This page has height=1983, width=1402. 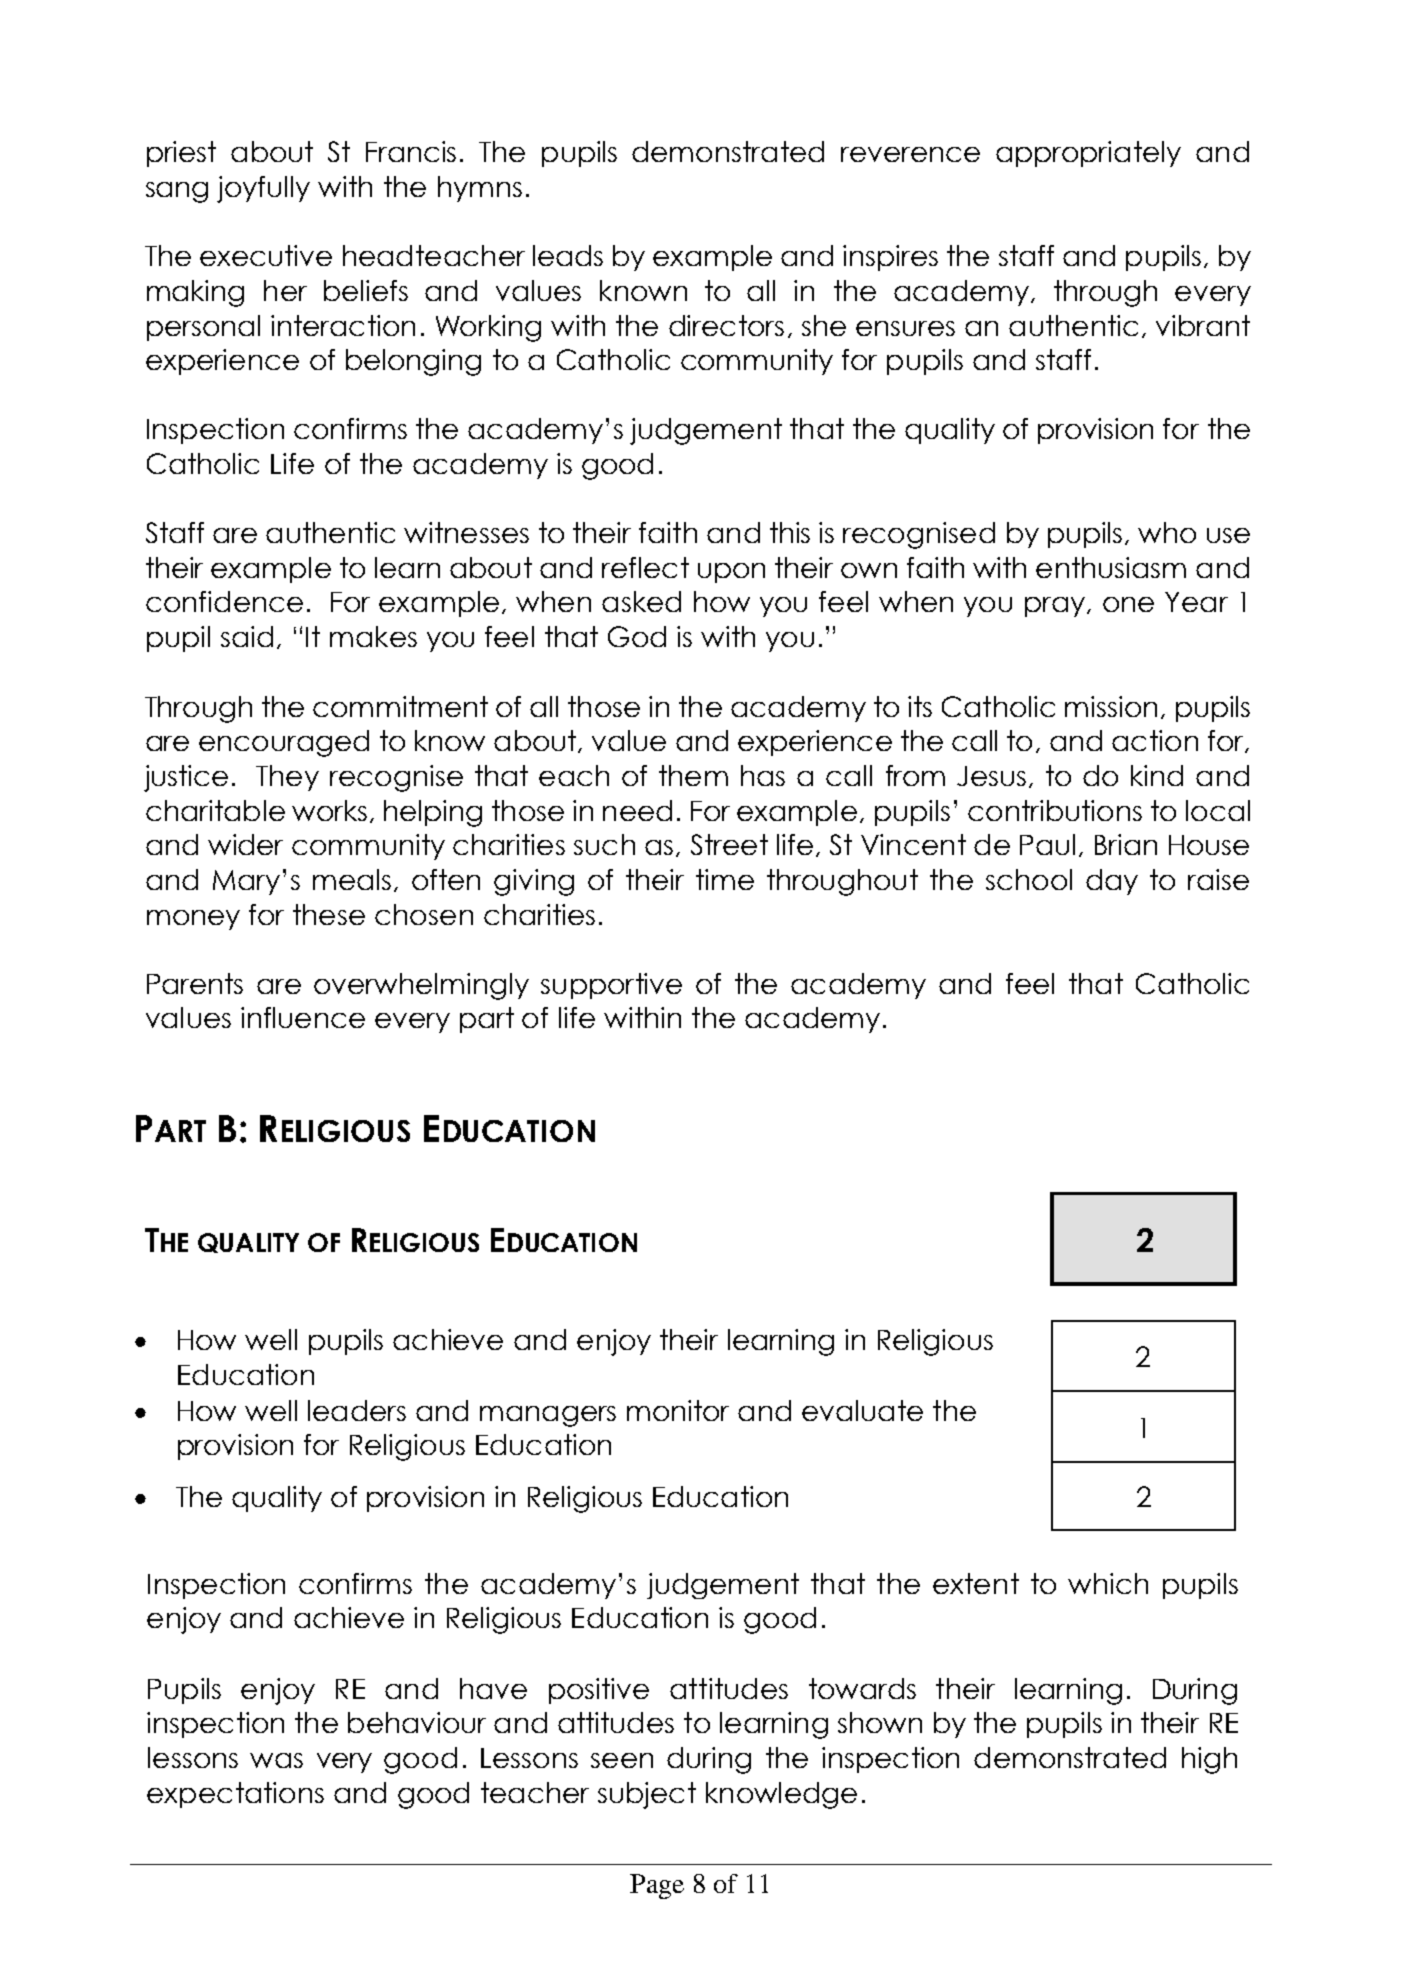 What do you see at coordinates (1209, 1760) in the page?
I see `high` at bounding box center [1209, 1760].
